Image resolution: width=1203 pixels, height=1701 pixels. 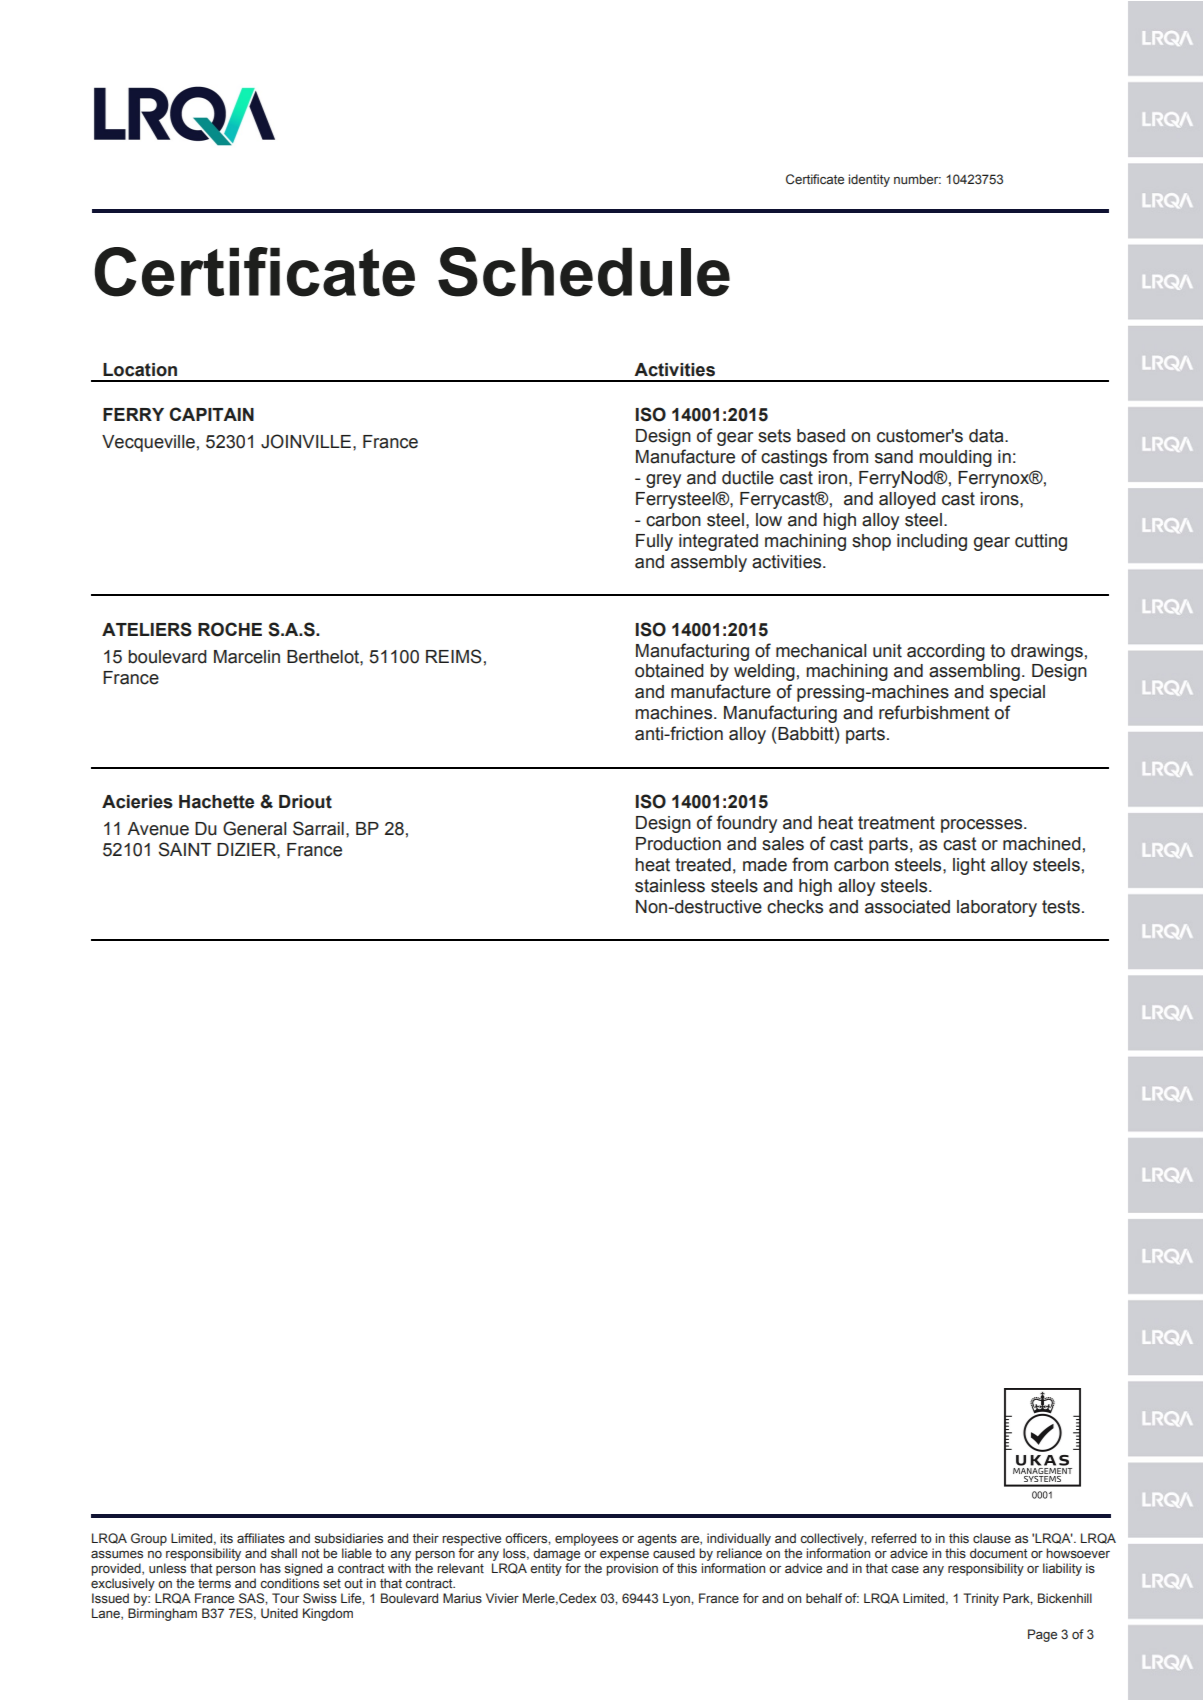 What do you see at coordinates (185, 849) in the screenshot?
I see `SAINT` at bounding box center [185, 849].
